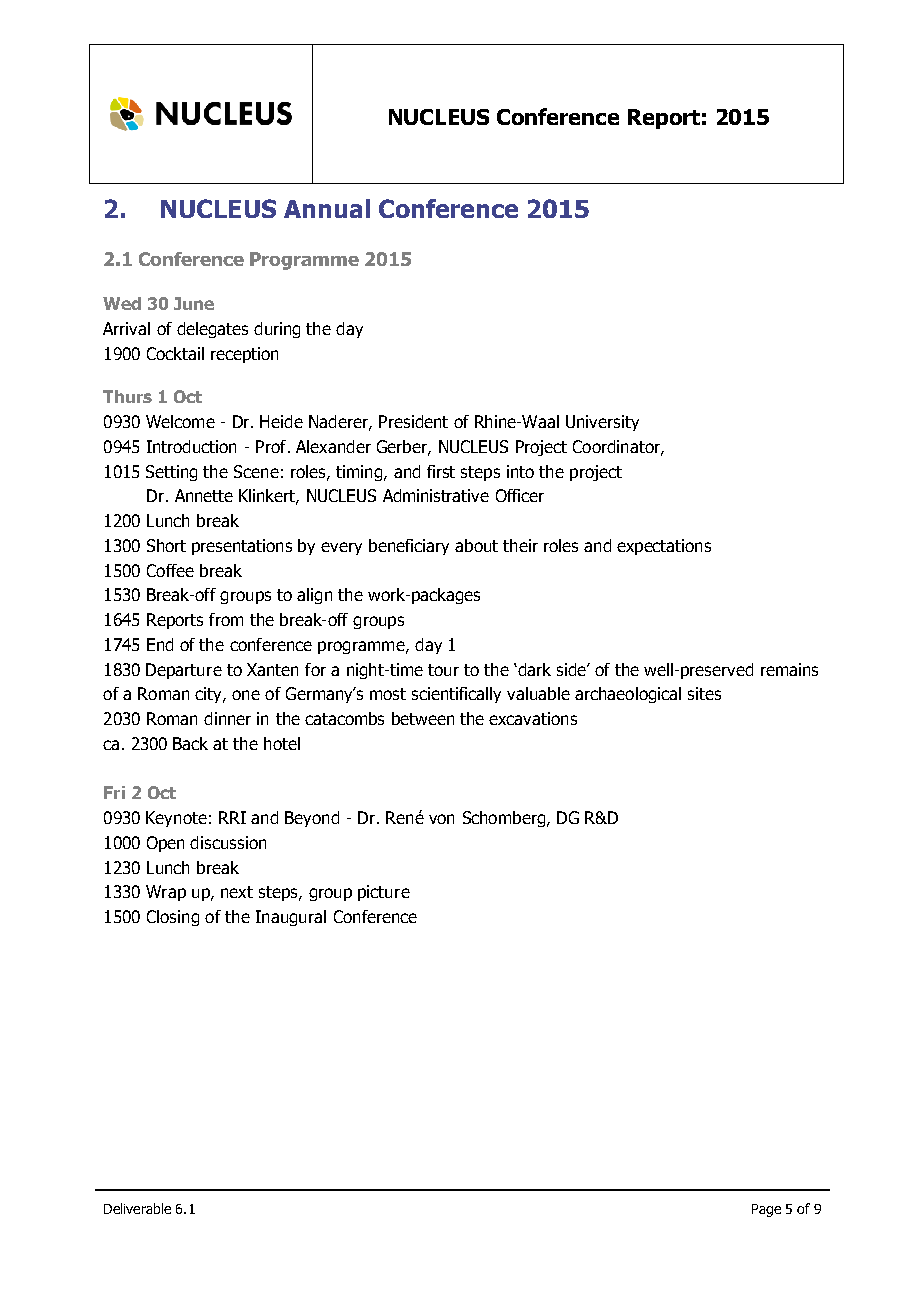  I want to click on picture, so click(384, 893).
